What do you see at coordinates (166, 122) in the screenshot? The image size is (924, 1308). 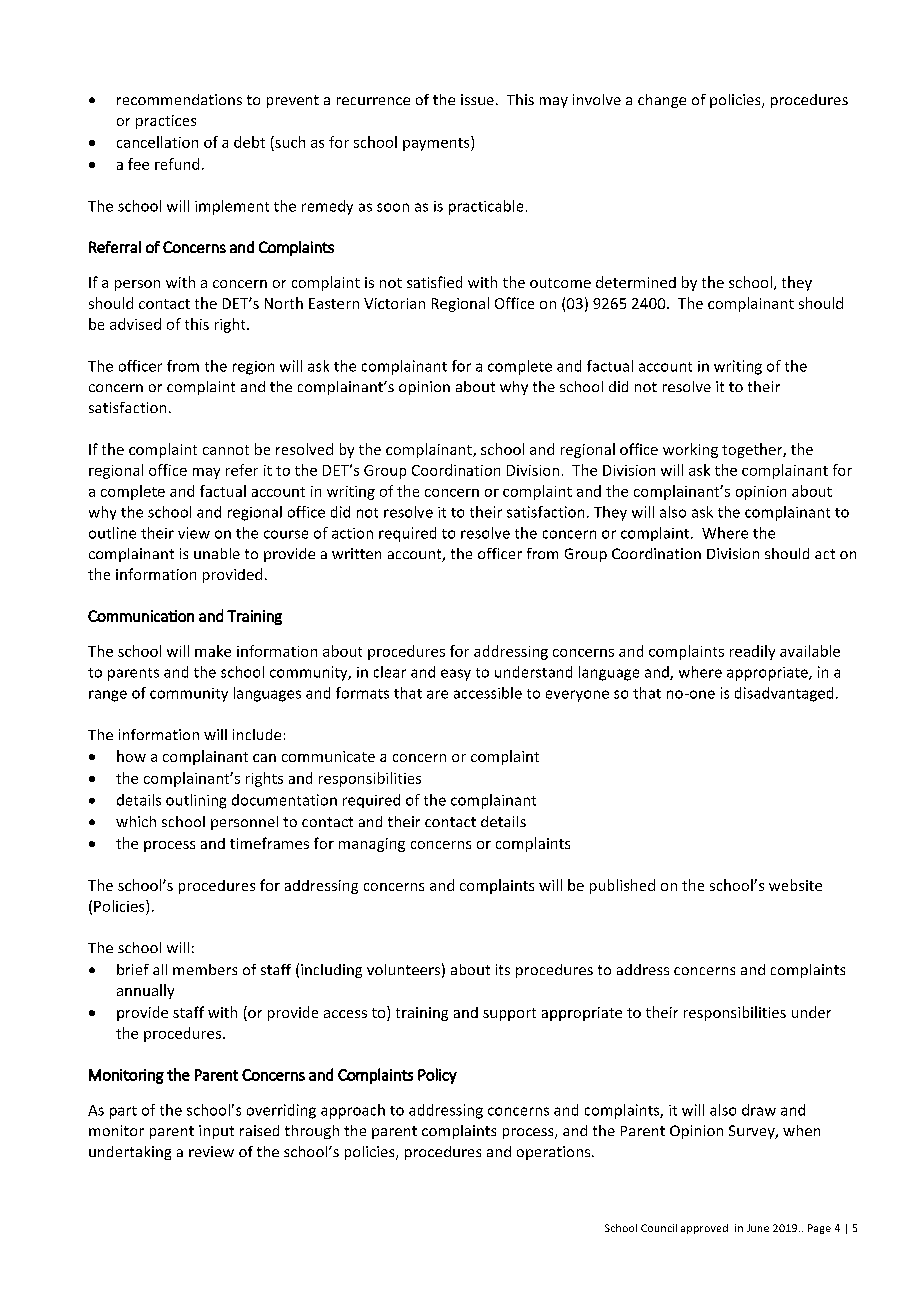 I see `practices` at bounding box center [166, 122].
